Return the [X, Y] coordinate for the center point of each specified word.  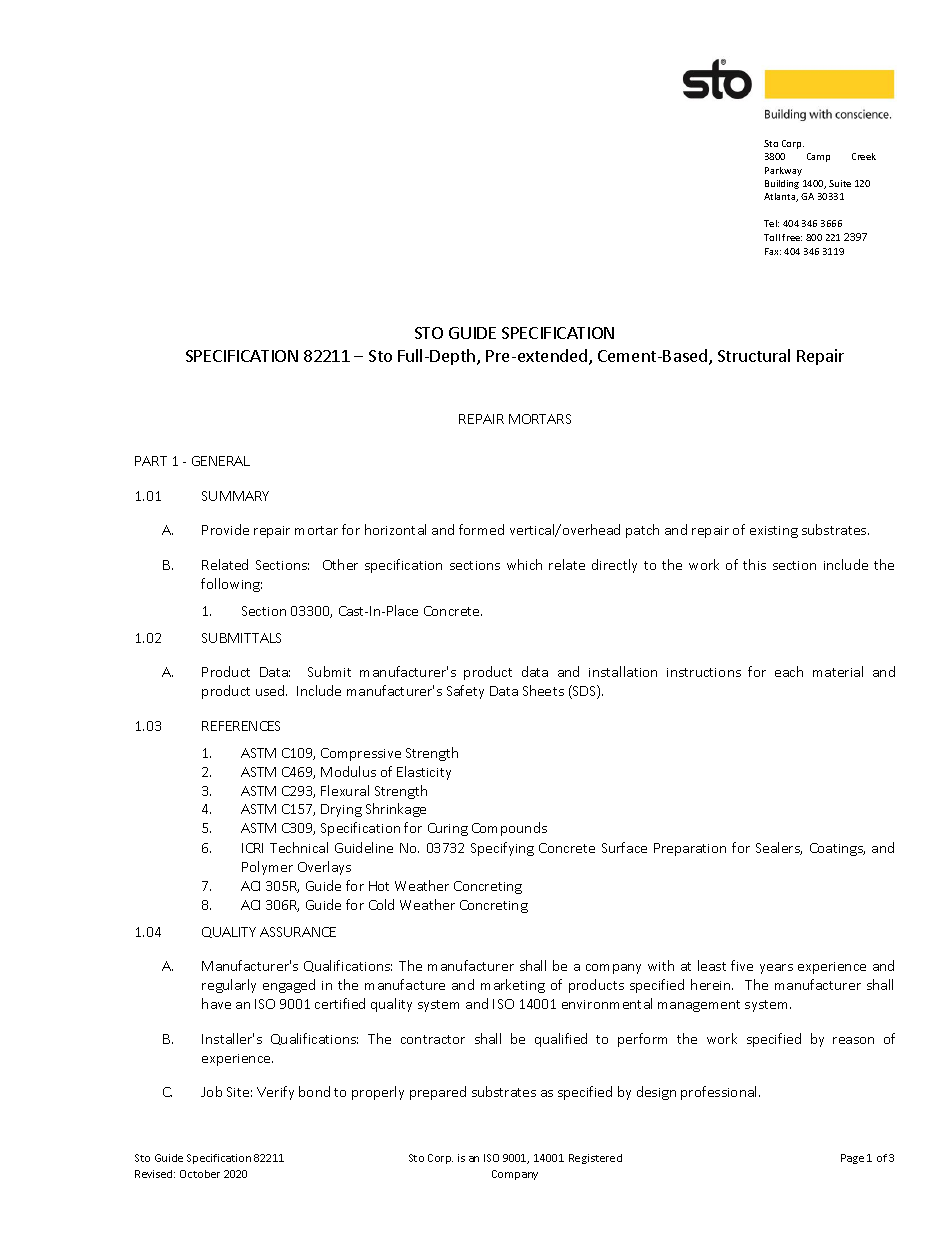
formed [481, 529]
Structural [754, 355]
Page [852, 1159]
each [789, 671]
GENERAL [221, 461]
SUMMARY [235, 496]
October [200, 1174]
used [271, 690]
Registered [595, 1159]
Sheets [543, 690]
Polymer [267, 868]
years [776, 969]
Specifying [502, 849]
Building [782, 184]
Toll [772, 237]
